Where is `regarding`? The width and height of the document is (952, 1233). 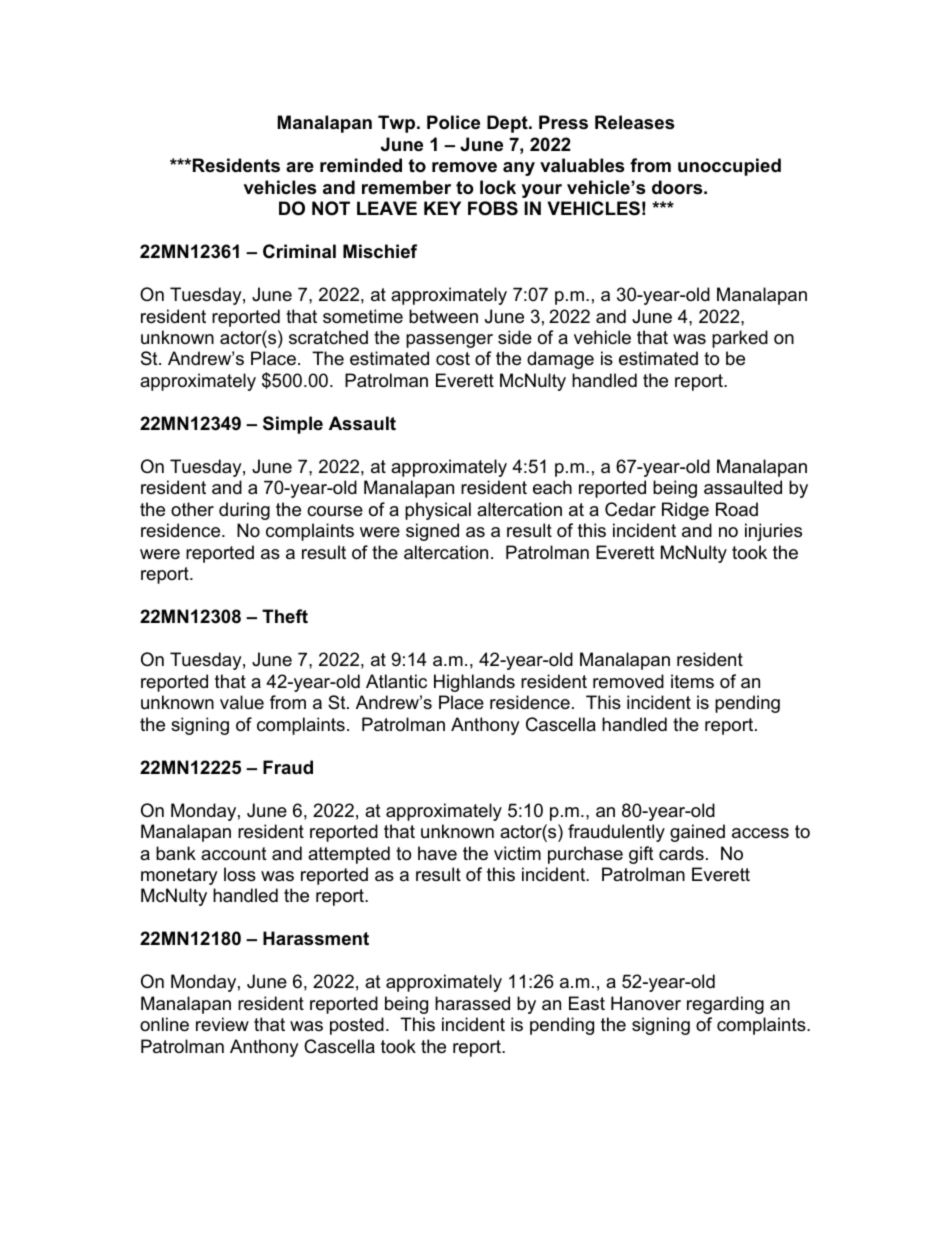 regarding is located at coordinates (725, 1005).
